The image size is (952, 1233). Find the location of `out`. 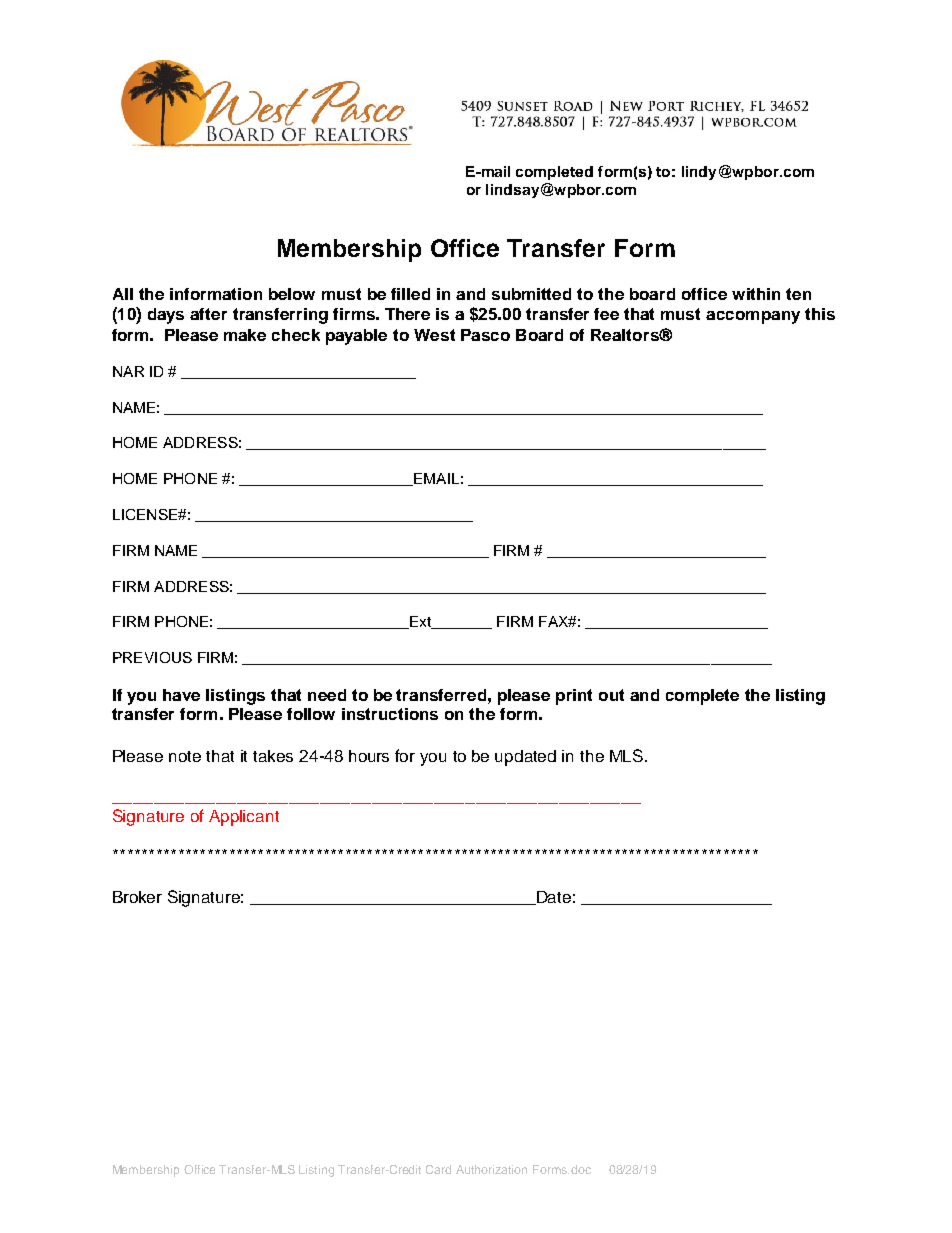

out is located at coordinates (611, 695).
